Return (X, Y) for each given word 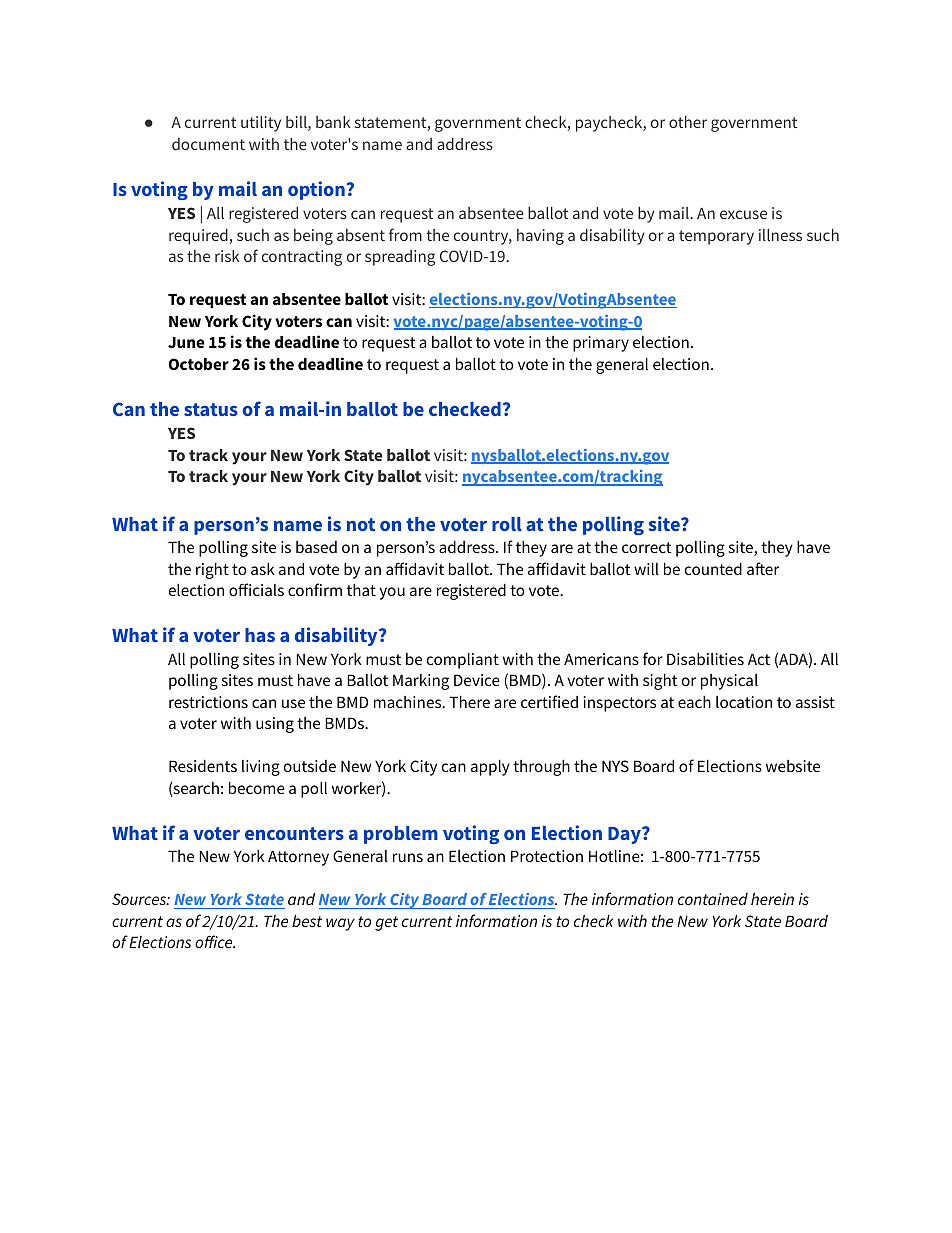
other (688, 122)
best (307, 920)
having (540, 237)
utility (261, 124)
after (763, 568)
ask (263, 568)
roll (507, 524)
